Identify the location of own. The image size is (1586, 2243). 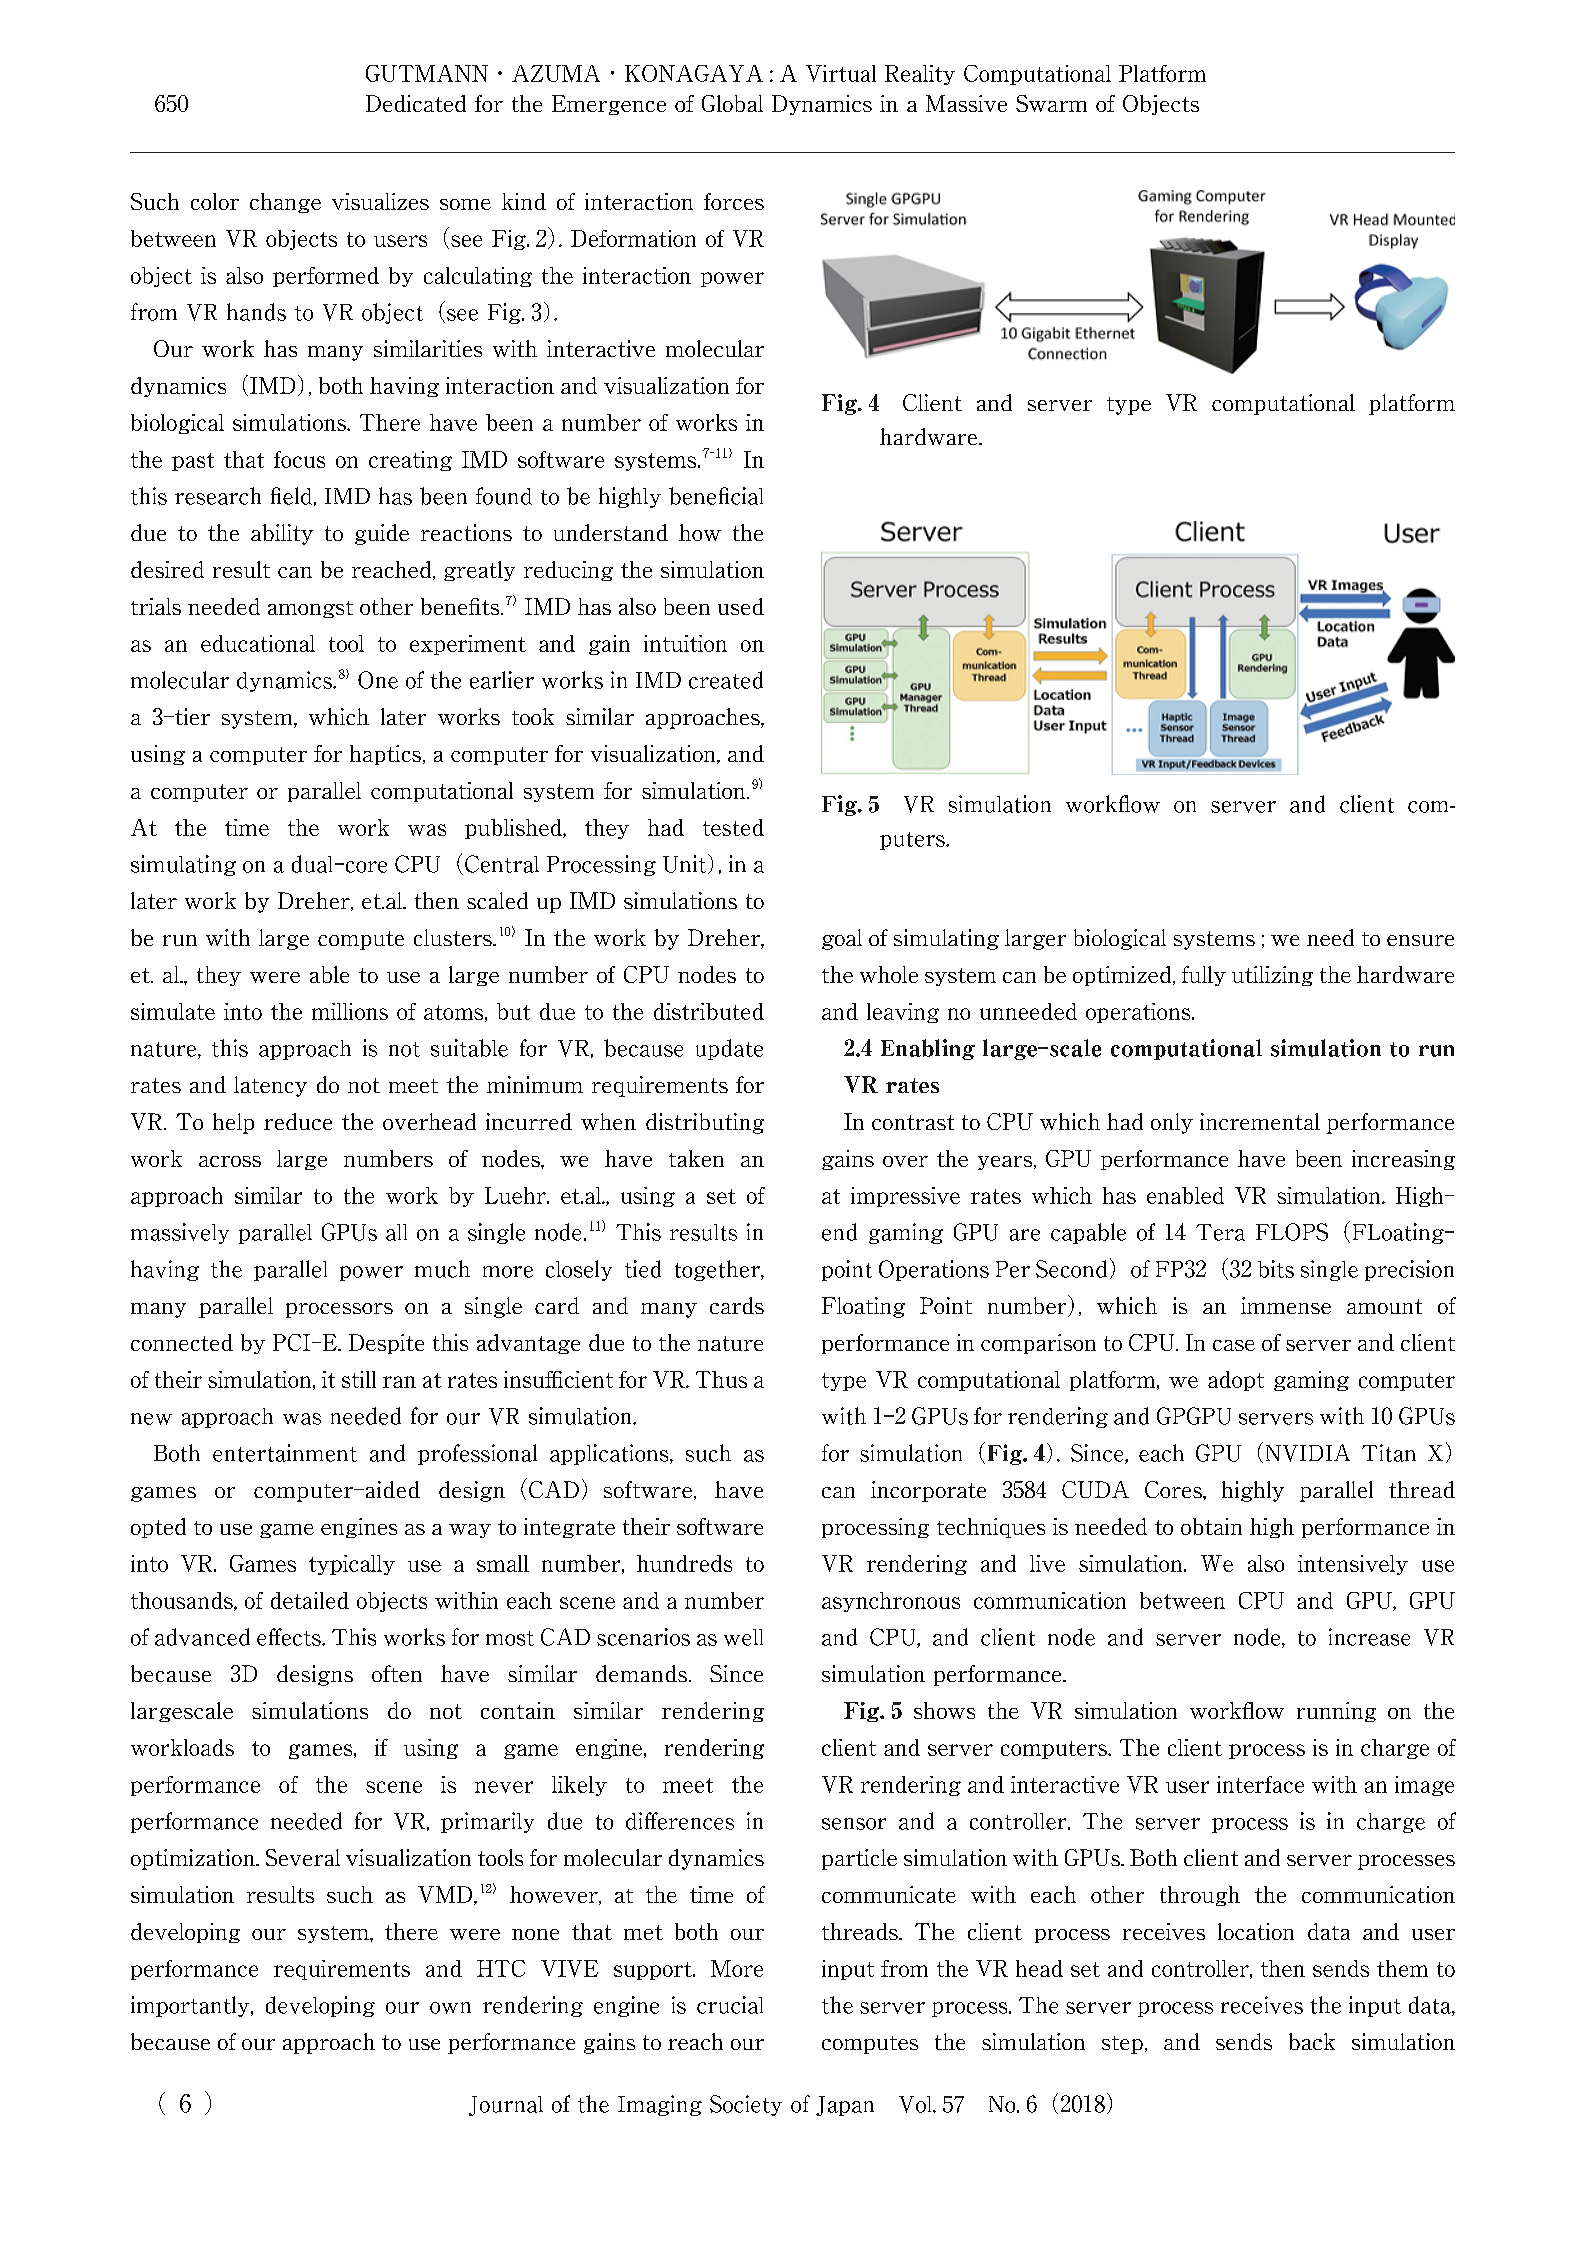
(450, 2008).
